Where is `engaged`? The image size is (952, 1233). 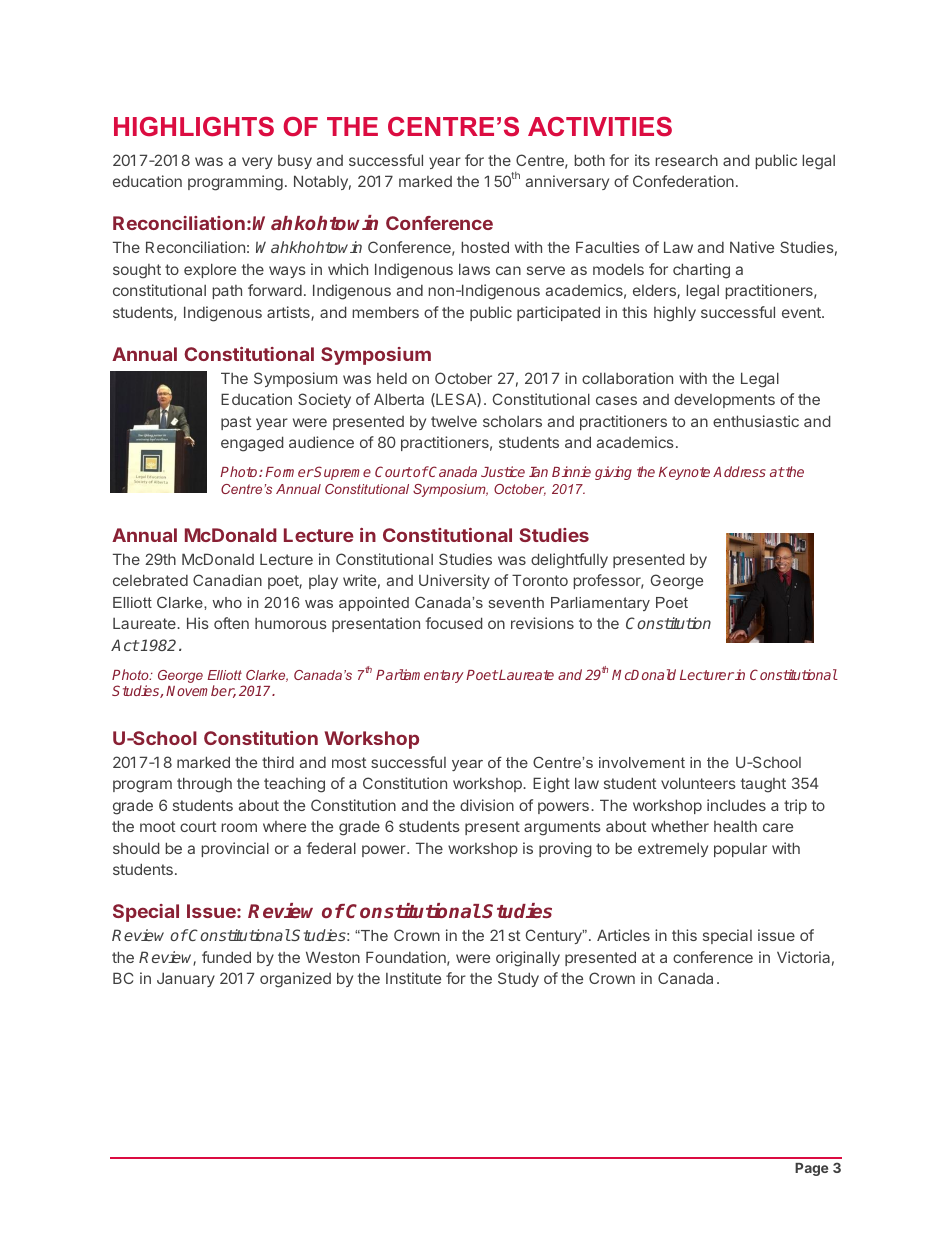
engaged is located at coordinates (252, 444).
